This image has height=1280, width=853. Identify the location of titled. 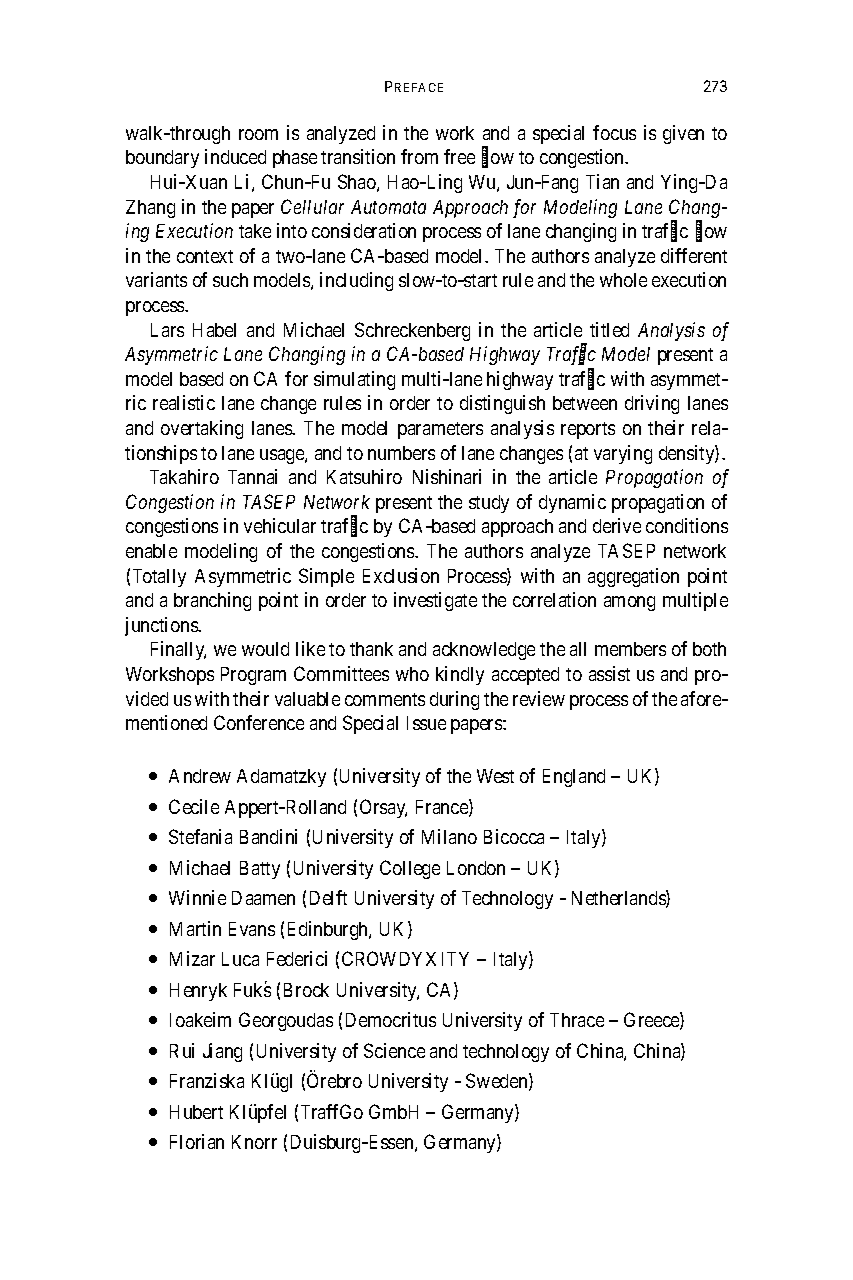
(609, 329).
